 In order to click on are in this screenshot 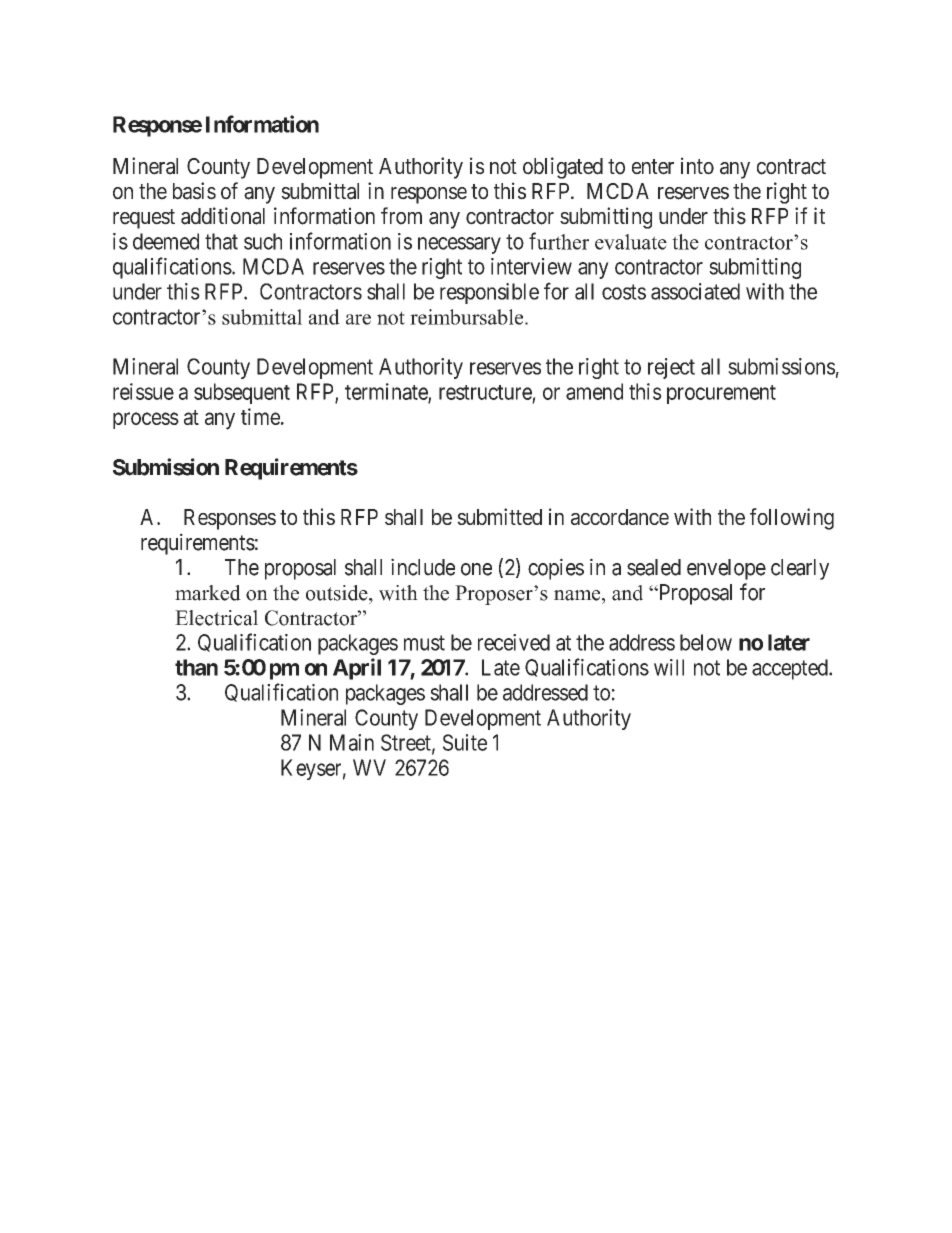, I will do `click(358, 319)`.
